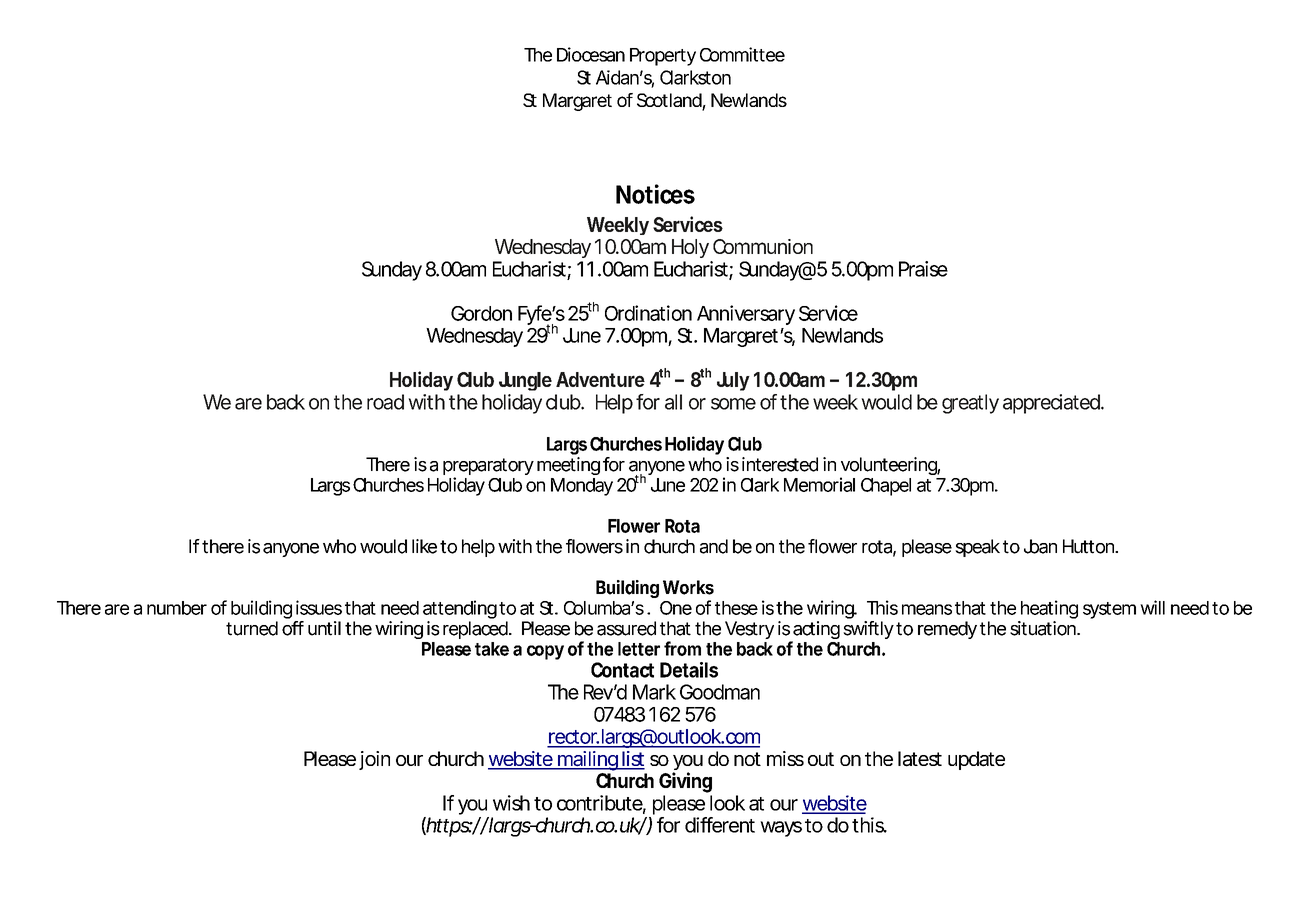 The image size is (1308, 924). Describe the element at coordinates (385, 402) in the page. I see `road` at that location.
